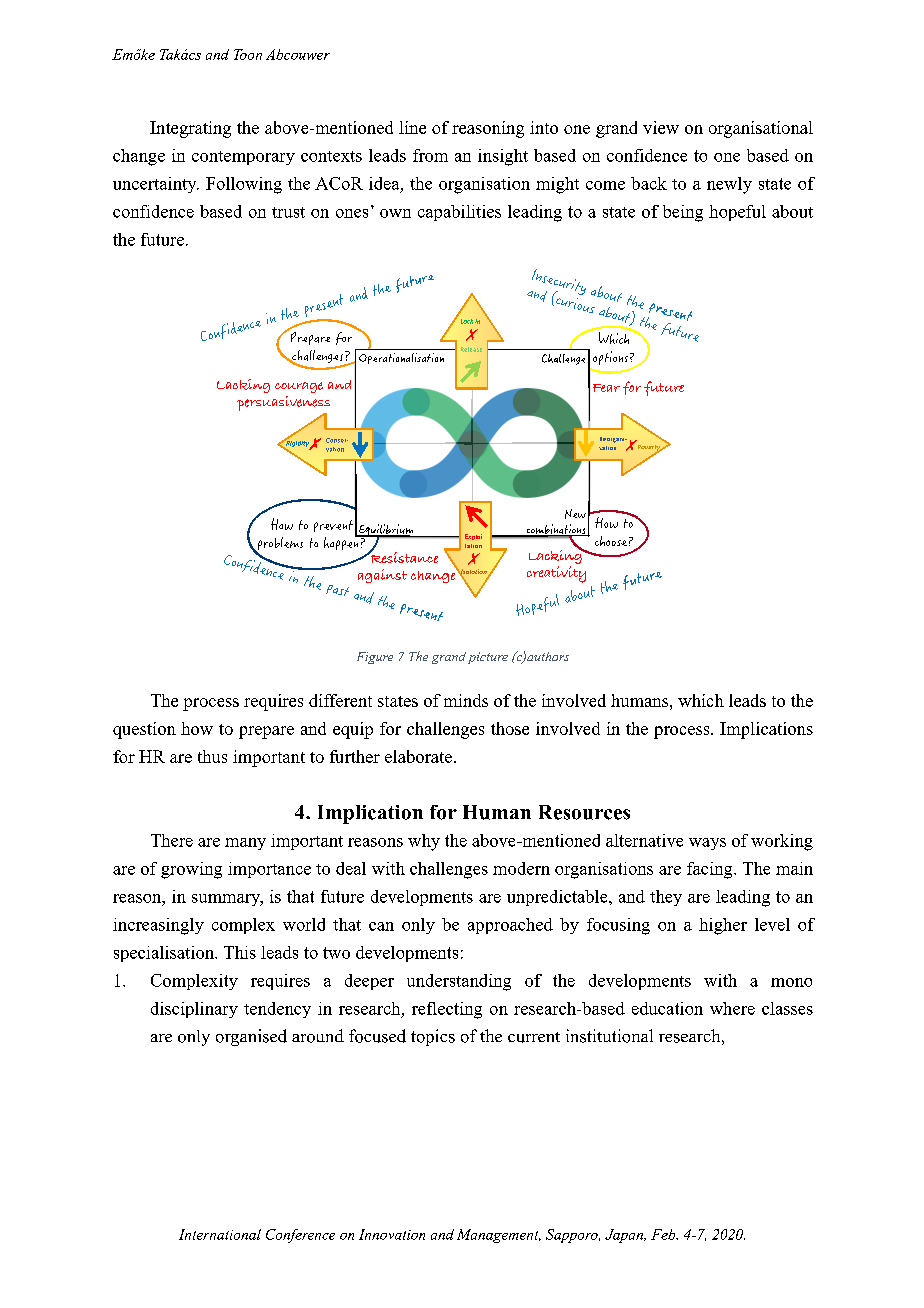 This image has width=924, height=1308. What do you see at coordinates (499, 1236) in the image?
I see `Management` at bounding box center [499, 1236].
